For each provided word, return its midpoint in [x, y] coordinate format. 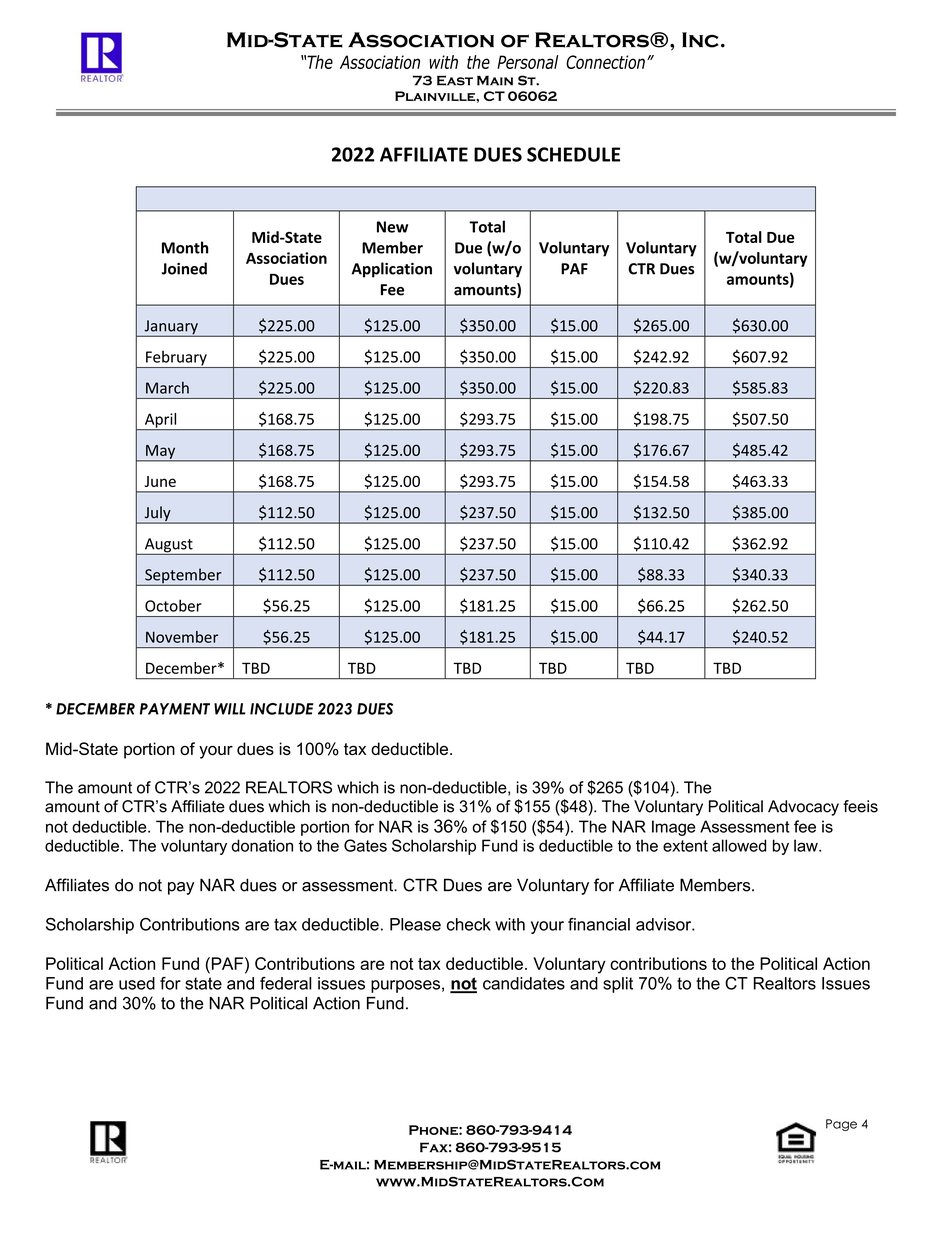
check [469, 924]
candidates [524, 983]
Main [495, 81]
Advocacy [803, 808]
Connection [605, 62]
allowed [739, 845]
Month [185, 247]
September [183, 577]
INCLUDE [281, 709]
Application [391, 270]
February [176, 359]
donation [262, 845]
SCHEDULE [573, 154]
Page [841, 1125]
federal [286, 983]
